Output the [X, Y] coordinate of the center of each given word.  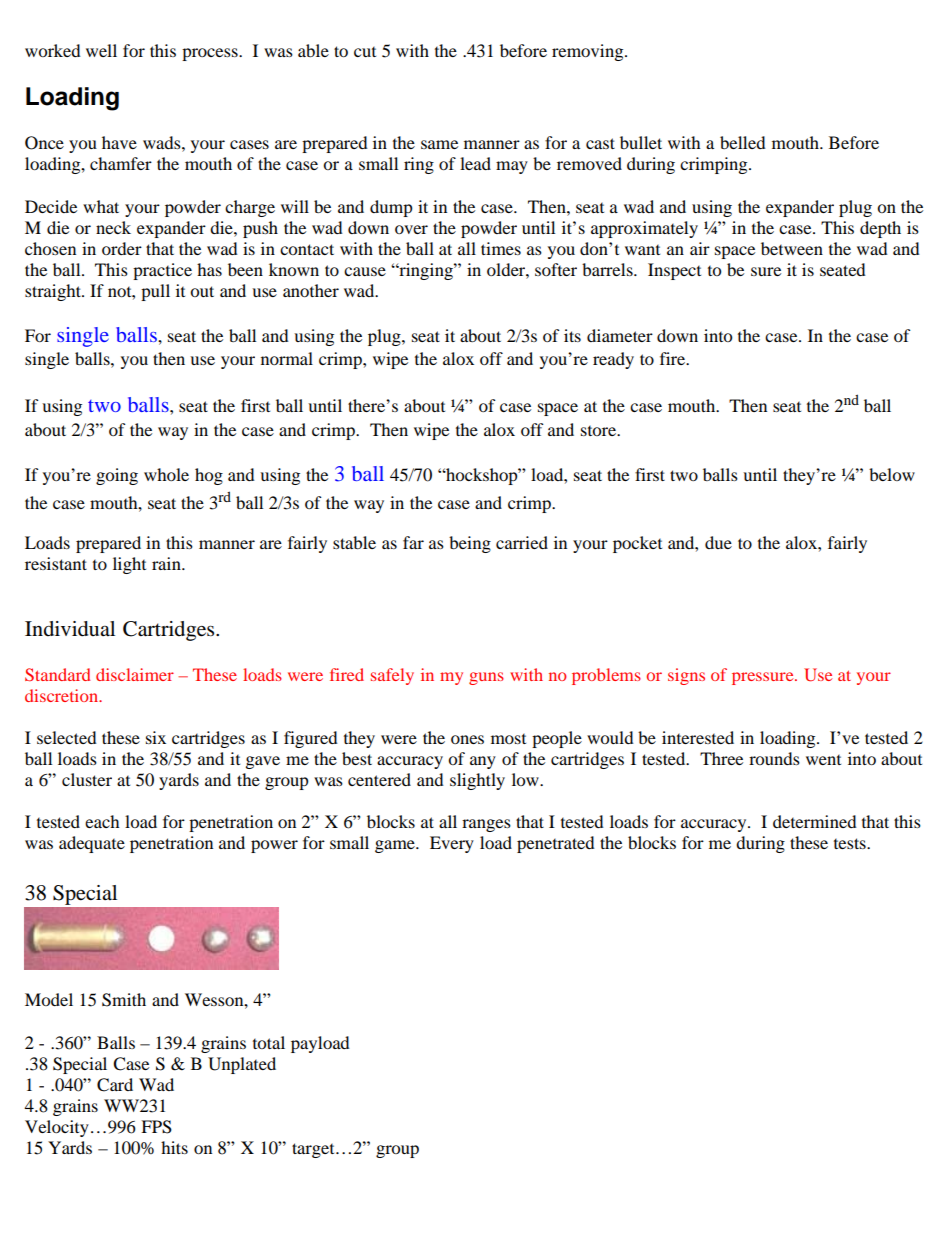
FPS [156, 1127]
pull [155, 292]
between [792, 248]
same [439, 144]
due [718, 542]
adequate [92, 844]
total [269, 1042]
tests [851, 843]
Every [452, 844]
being [470, 544]
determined [815, 821]
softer [556, 269]
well [101, 50]
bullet [641, 142]
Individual [70, 629]
